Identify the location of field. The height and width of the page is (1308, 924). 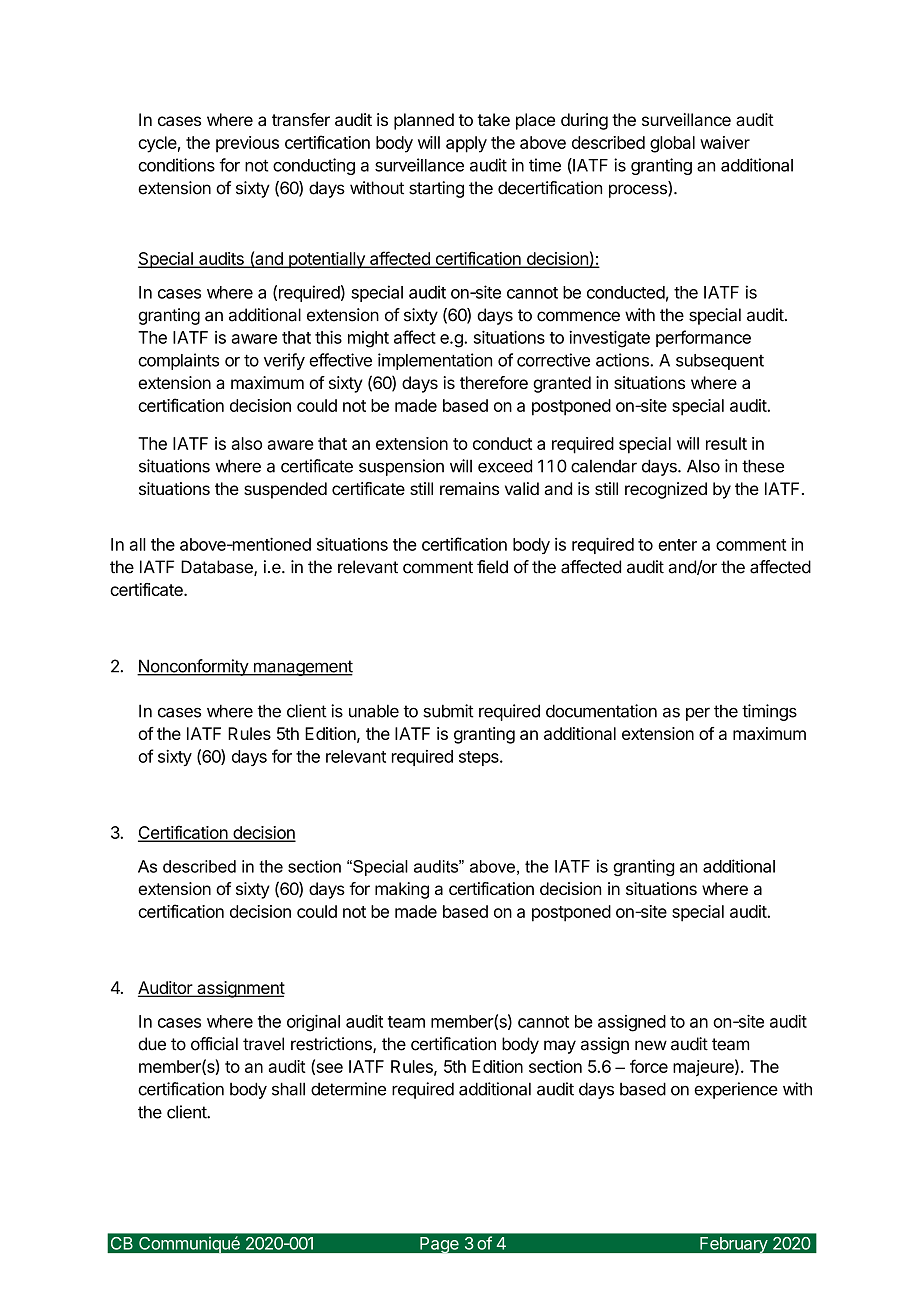
(492, 567).
